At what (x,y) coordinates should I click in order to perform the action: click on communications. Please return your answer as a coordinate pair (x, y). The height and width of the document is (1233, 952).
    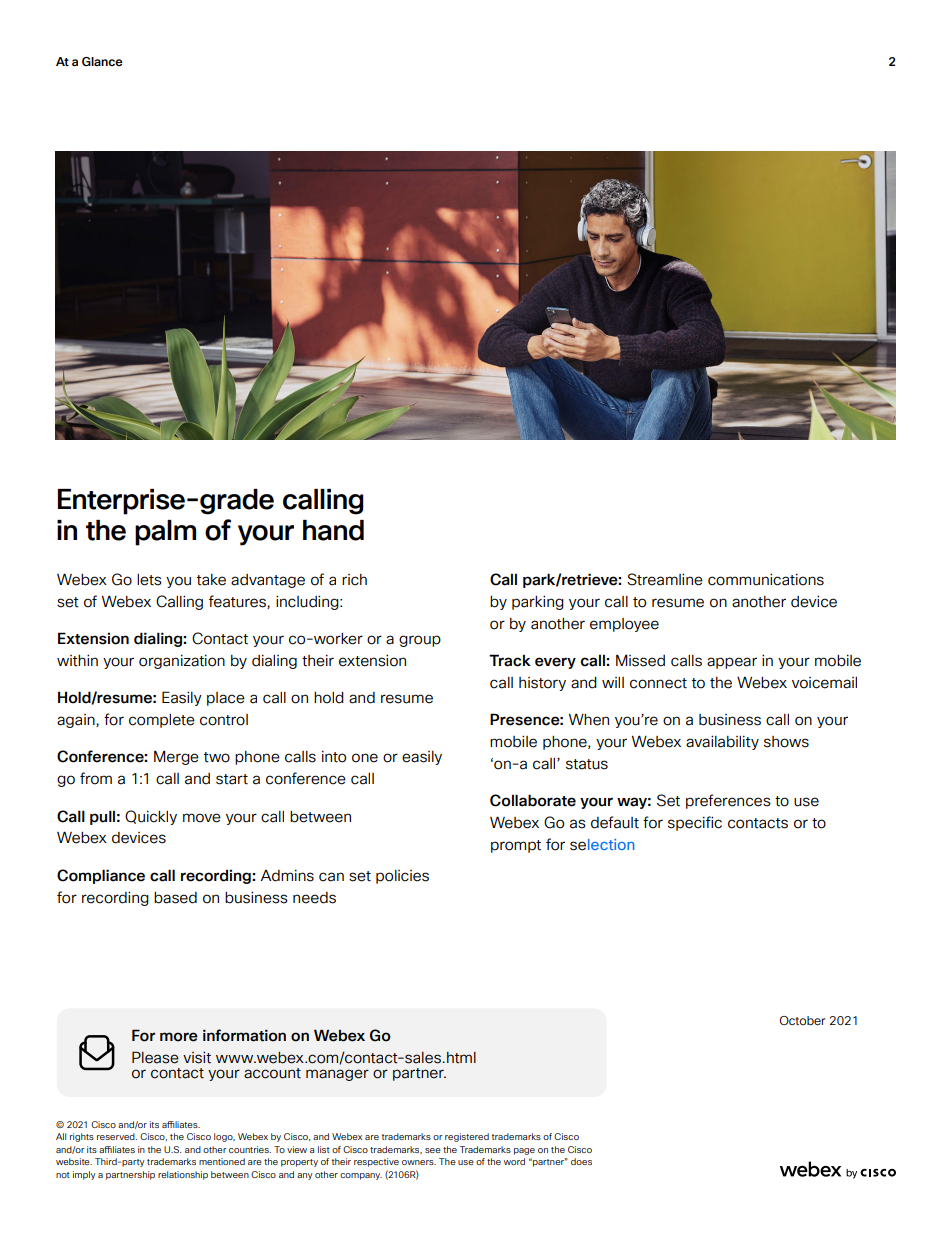
    Looking at the image, I should click on (766, 579).
